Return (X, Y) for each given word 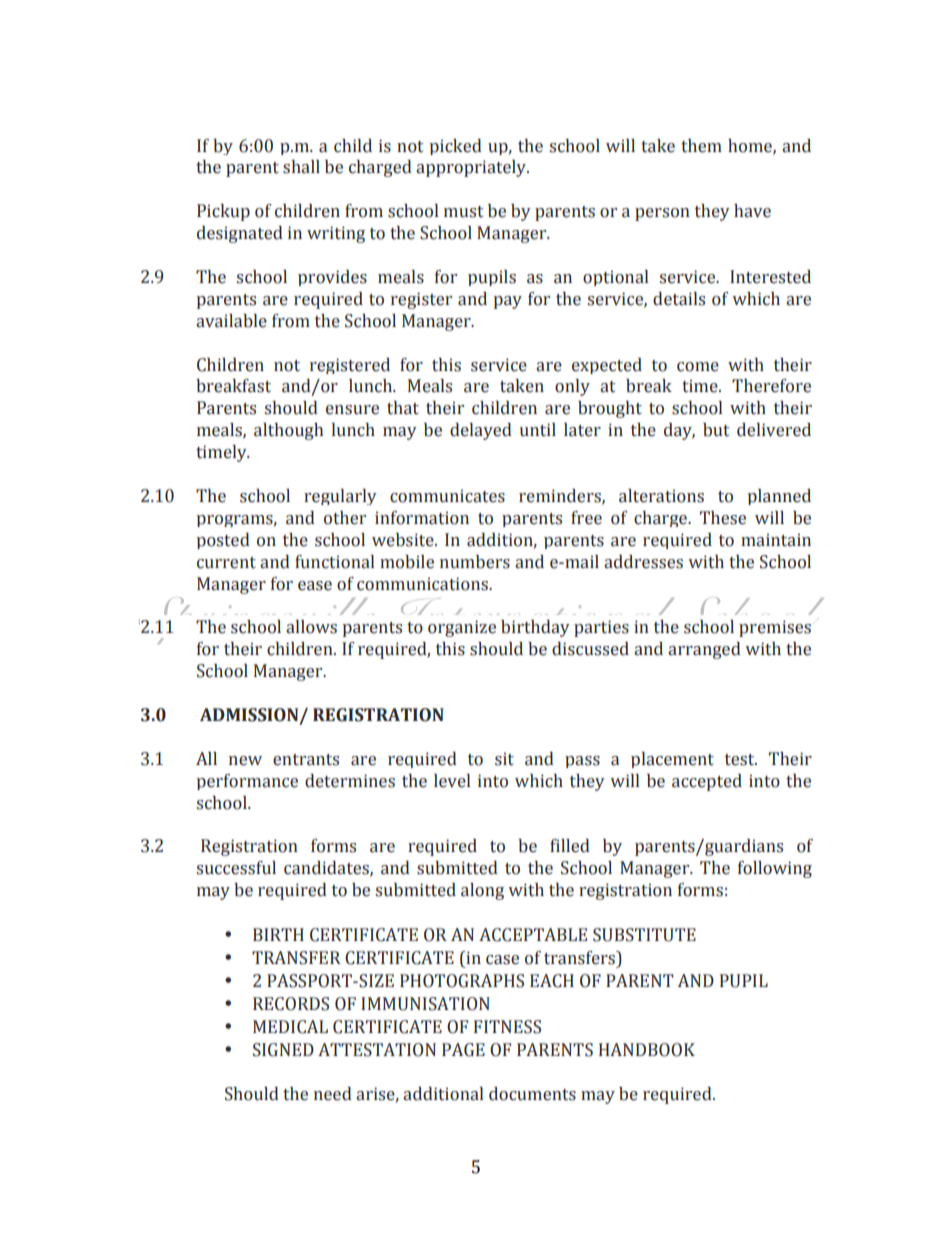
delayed (481, 431)
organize (462, 628)
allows (311, 627)
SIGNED (283, 1050)
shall (301, 167)
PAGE (463, 1050)
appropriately (472, 168)
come (698, 367)
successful (236, 868)
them (701, 146)
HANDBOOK (647, 1050)
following (775, 869)
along (482, 891)
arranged (704, 650)
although (288, 431)
